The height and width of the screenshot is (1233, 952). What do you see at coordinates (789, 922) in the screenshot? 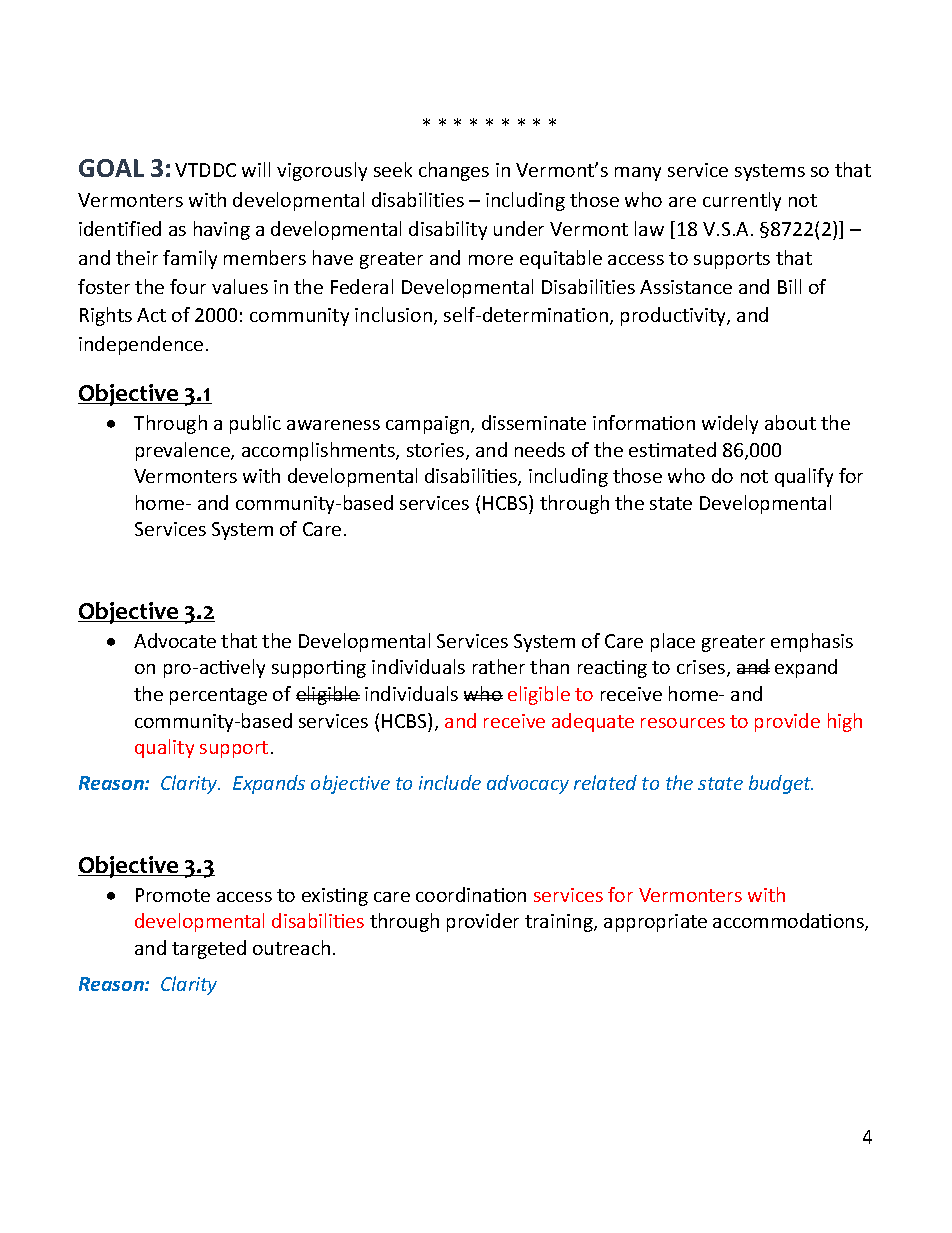
I see `accommodations` at bounding box center [789, 922].
